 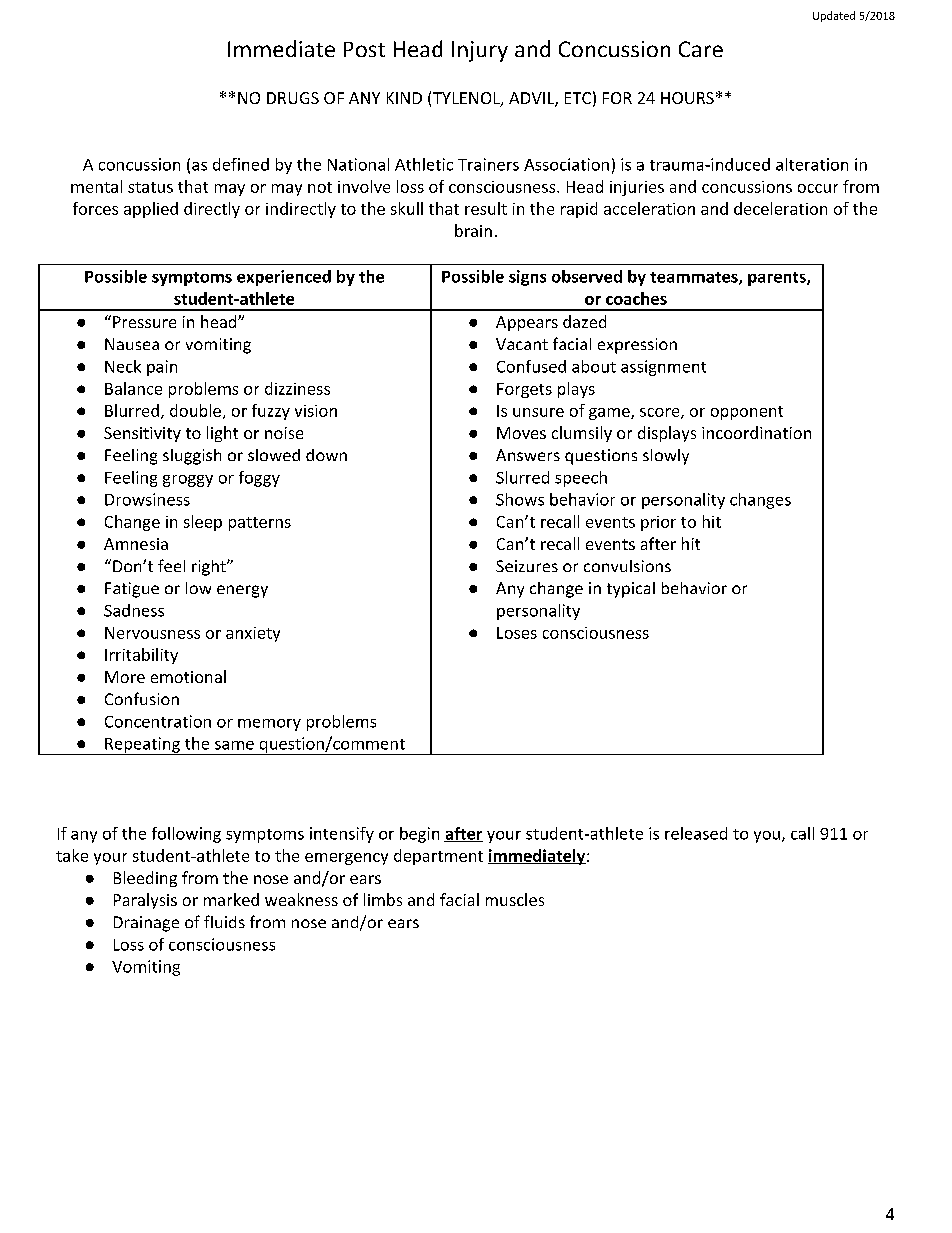 What do you see at coordinates (515, 899) in the page?
I see `muscles` at bounding box center [515, 899].
